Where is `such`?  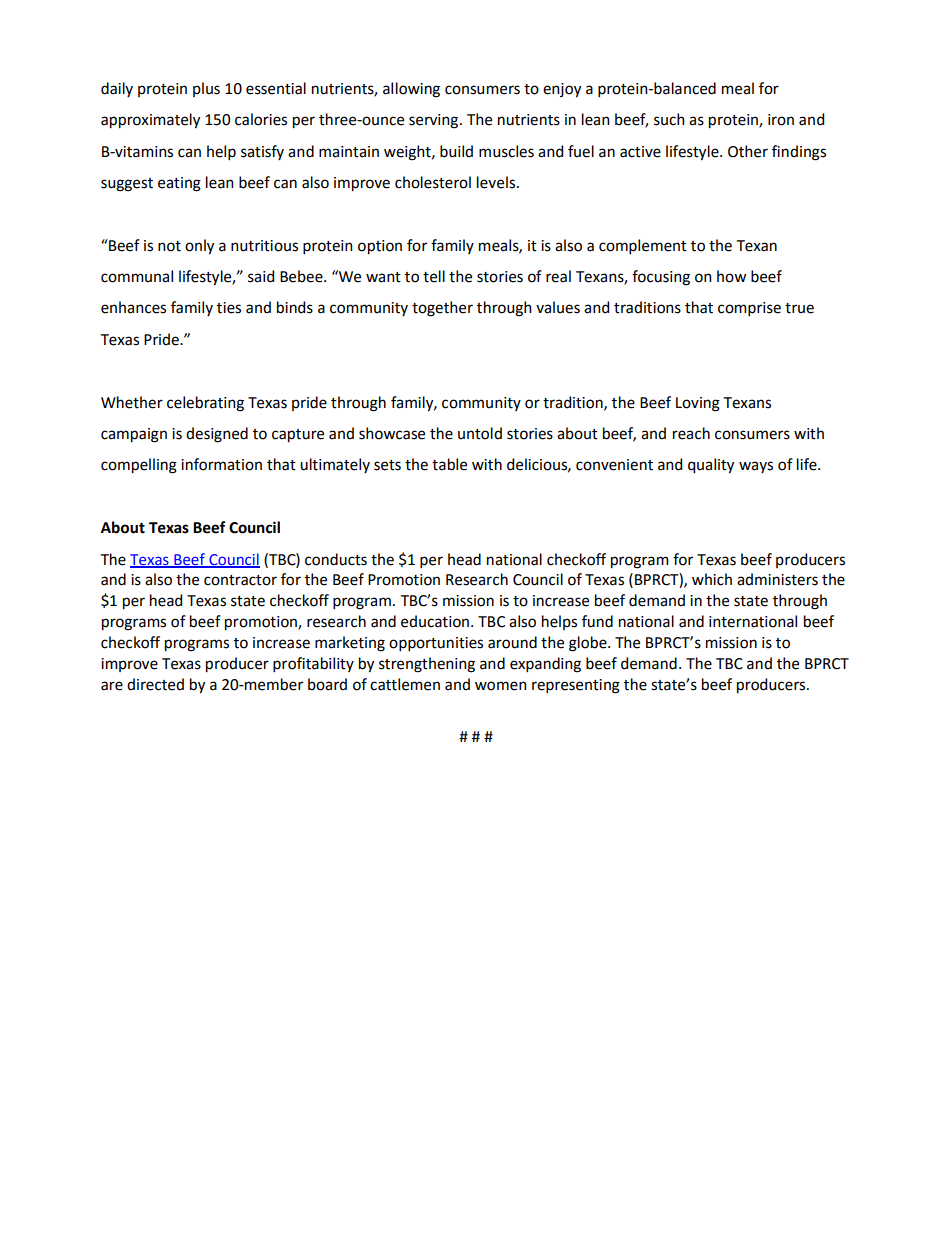
such is located at coordinates (669, 119).
